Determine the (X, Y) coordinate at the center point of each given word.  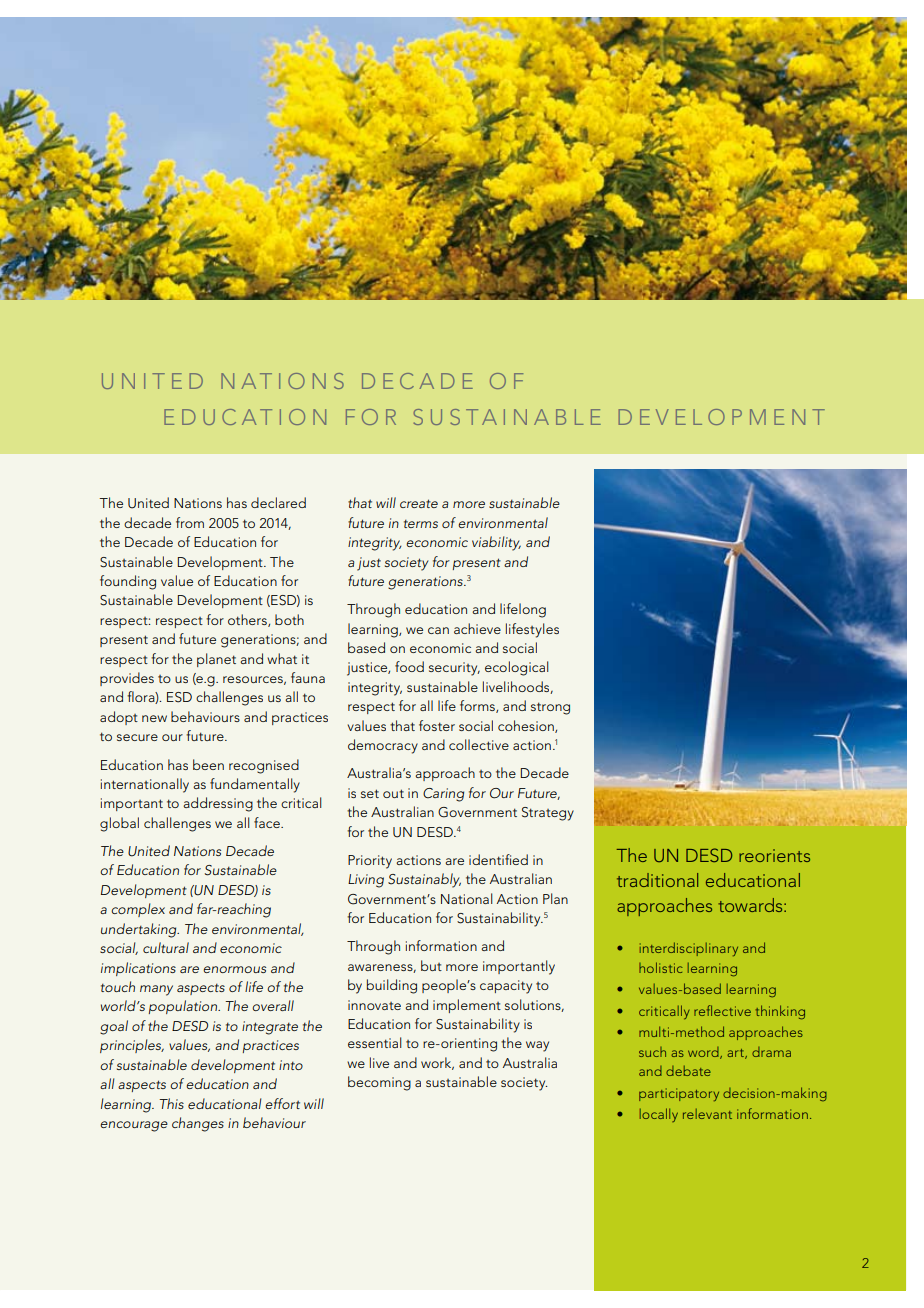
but (431, 965)
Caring (443, 795)
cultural (166, 947)
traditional (657, 880)
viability (496, 543)
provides (127, 679)
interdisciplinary (689, 949)
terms (421, 524)
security (454, 669)
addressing (218, 804)
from (190, 522)
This (171, 1103)
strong (550, 708)
